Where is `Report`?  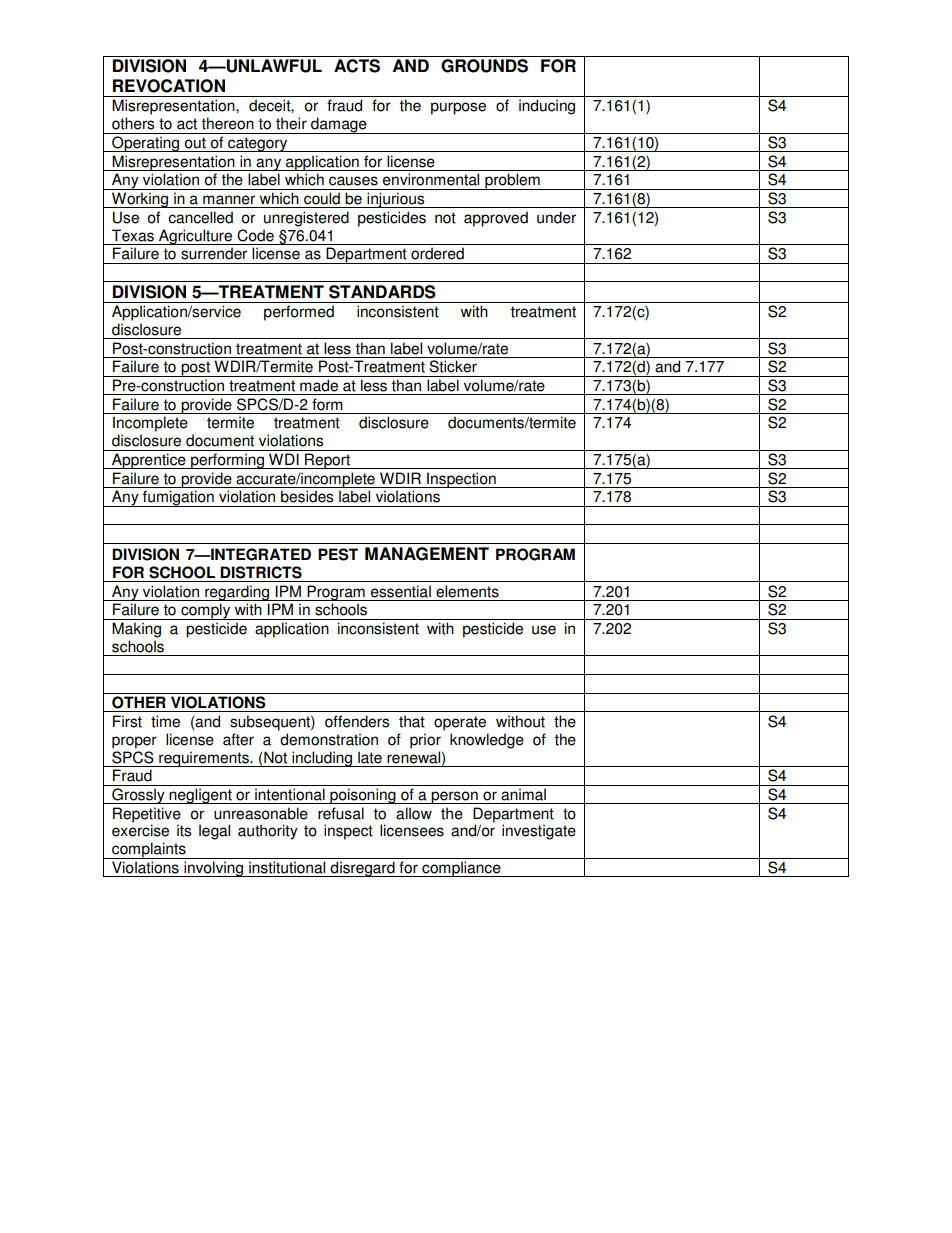 Report is located at coordinates (327, 461).
